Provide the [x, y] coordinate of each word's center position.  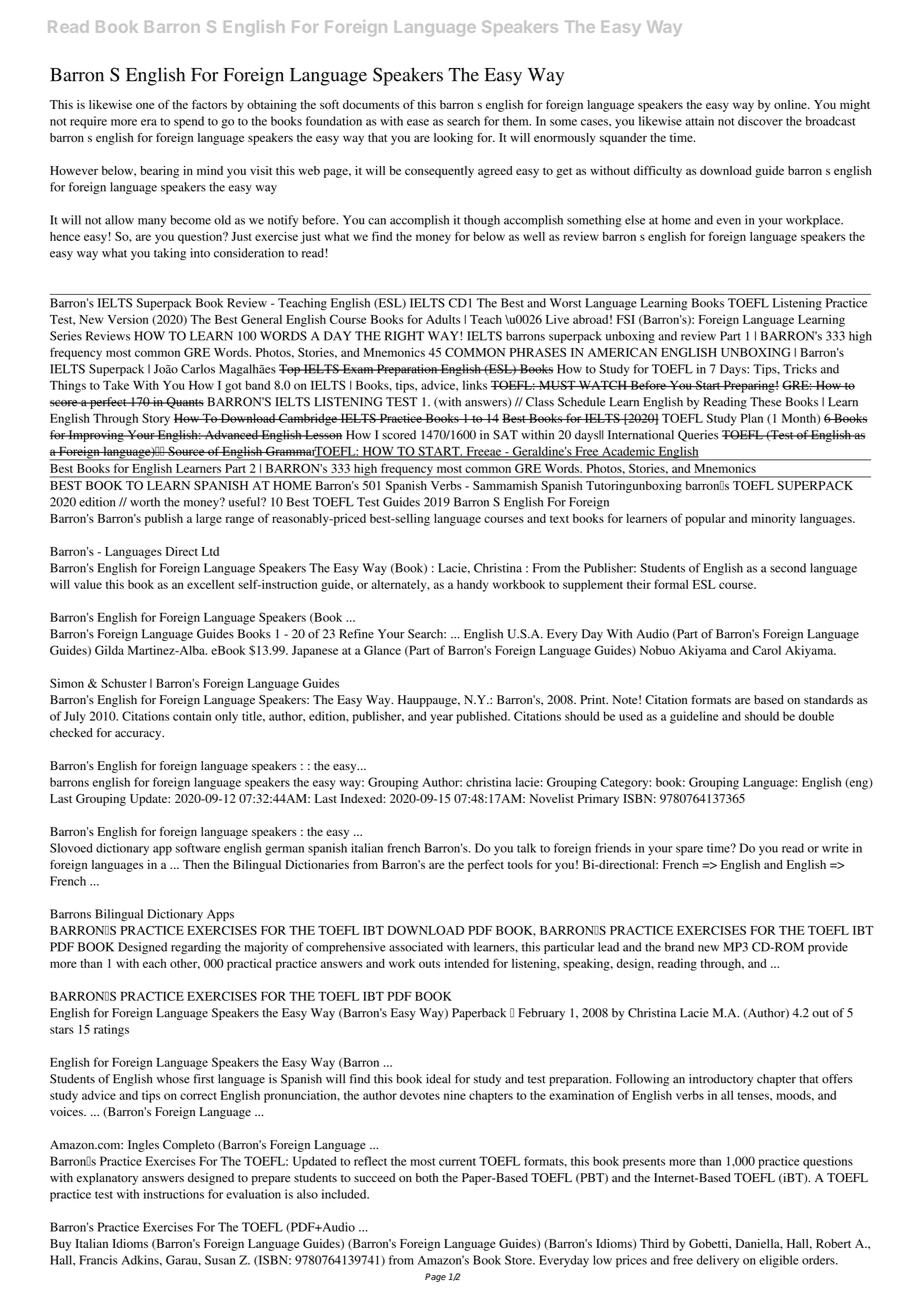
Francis [98, 1260]
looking [453, 139]
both [427, 1178]
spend [189, 122]
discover [760, 121]
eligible [779, 1261]
